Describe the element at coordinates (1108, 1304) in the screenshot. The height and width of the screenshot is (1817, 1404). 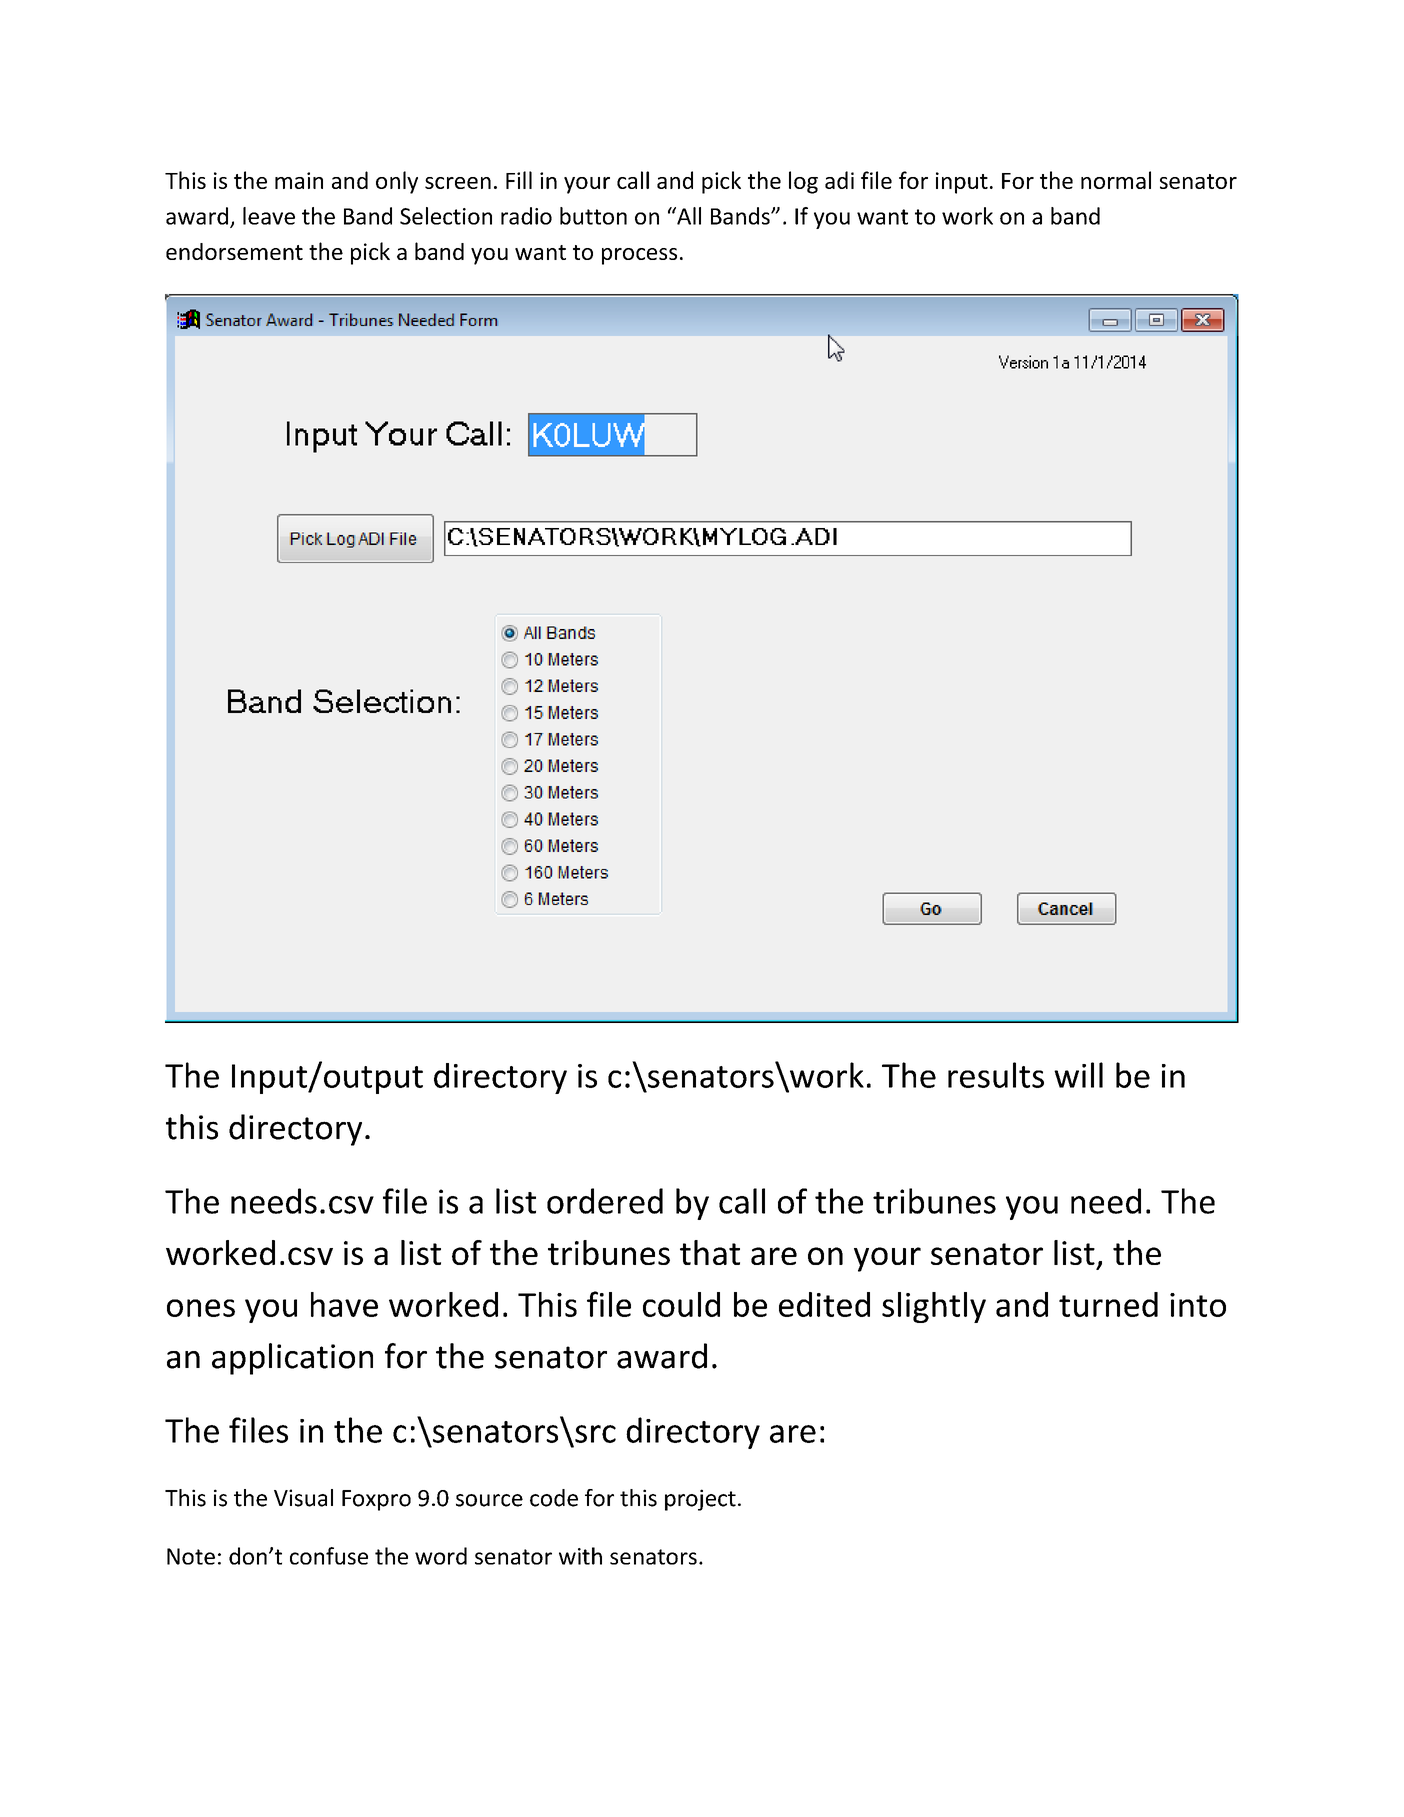
I see `turned` at that location.
